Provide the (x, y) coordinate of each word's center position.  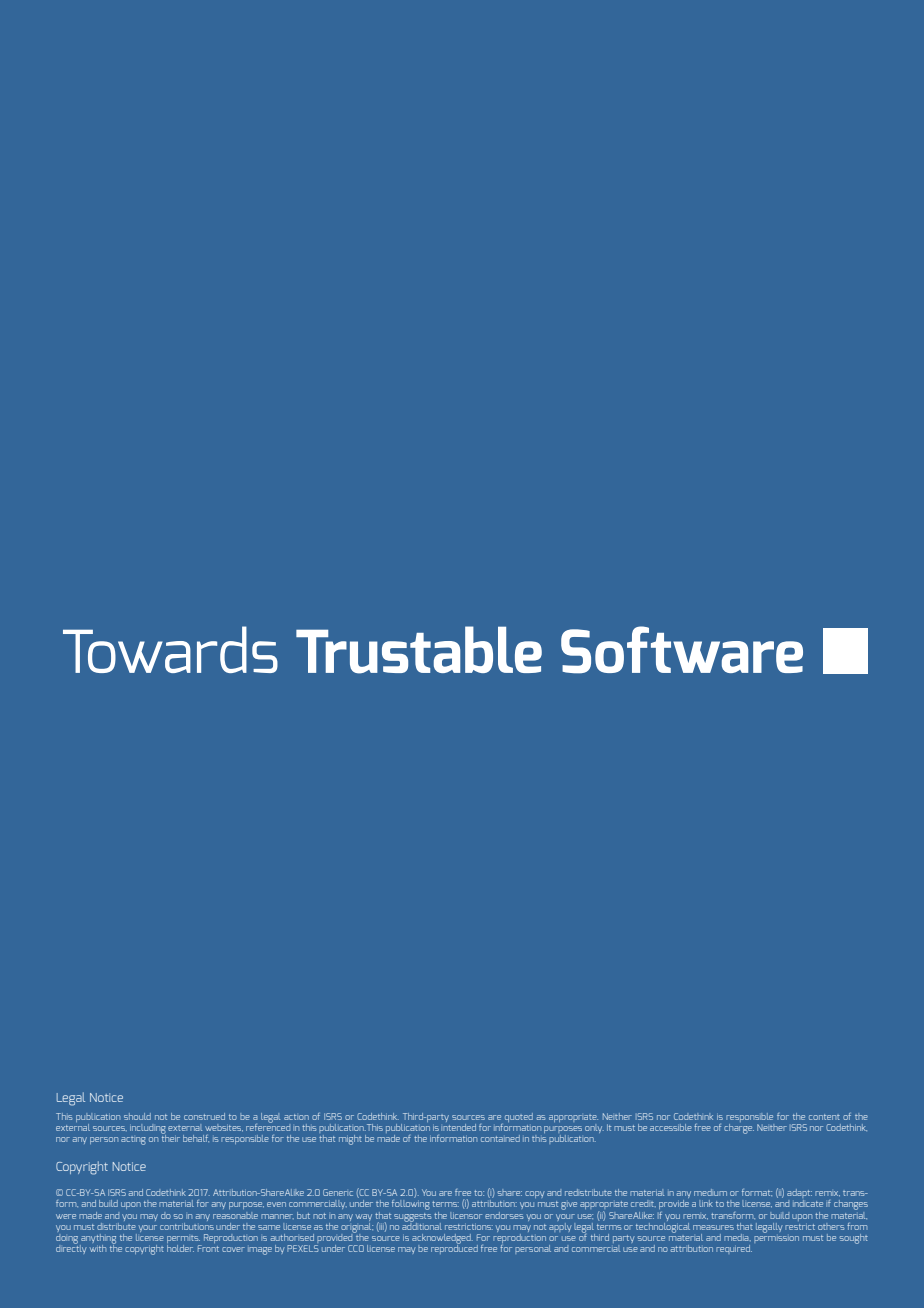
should (137, 1116)
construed (204, 1116)
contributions (187, 1225)
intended (458, 1126)
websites (224, 1128)
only (594, 1128)
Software (682, 650)
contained (500, 1138)
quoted (519, 1117)
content (824, 1117)
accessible (671, 1127)
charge (739, 1127)
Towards (170, 649)
